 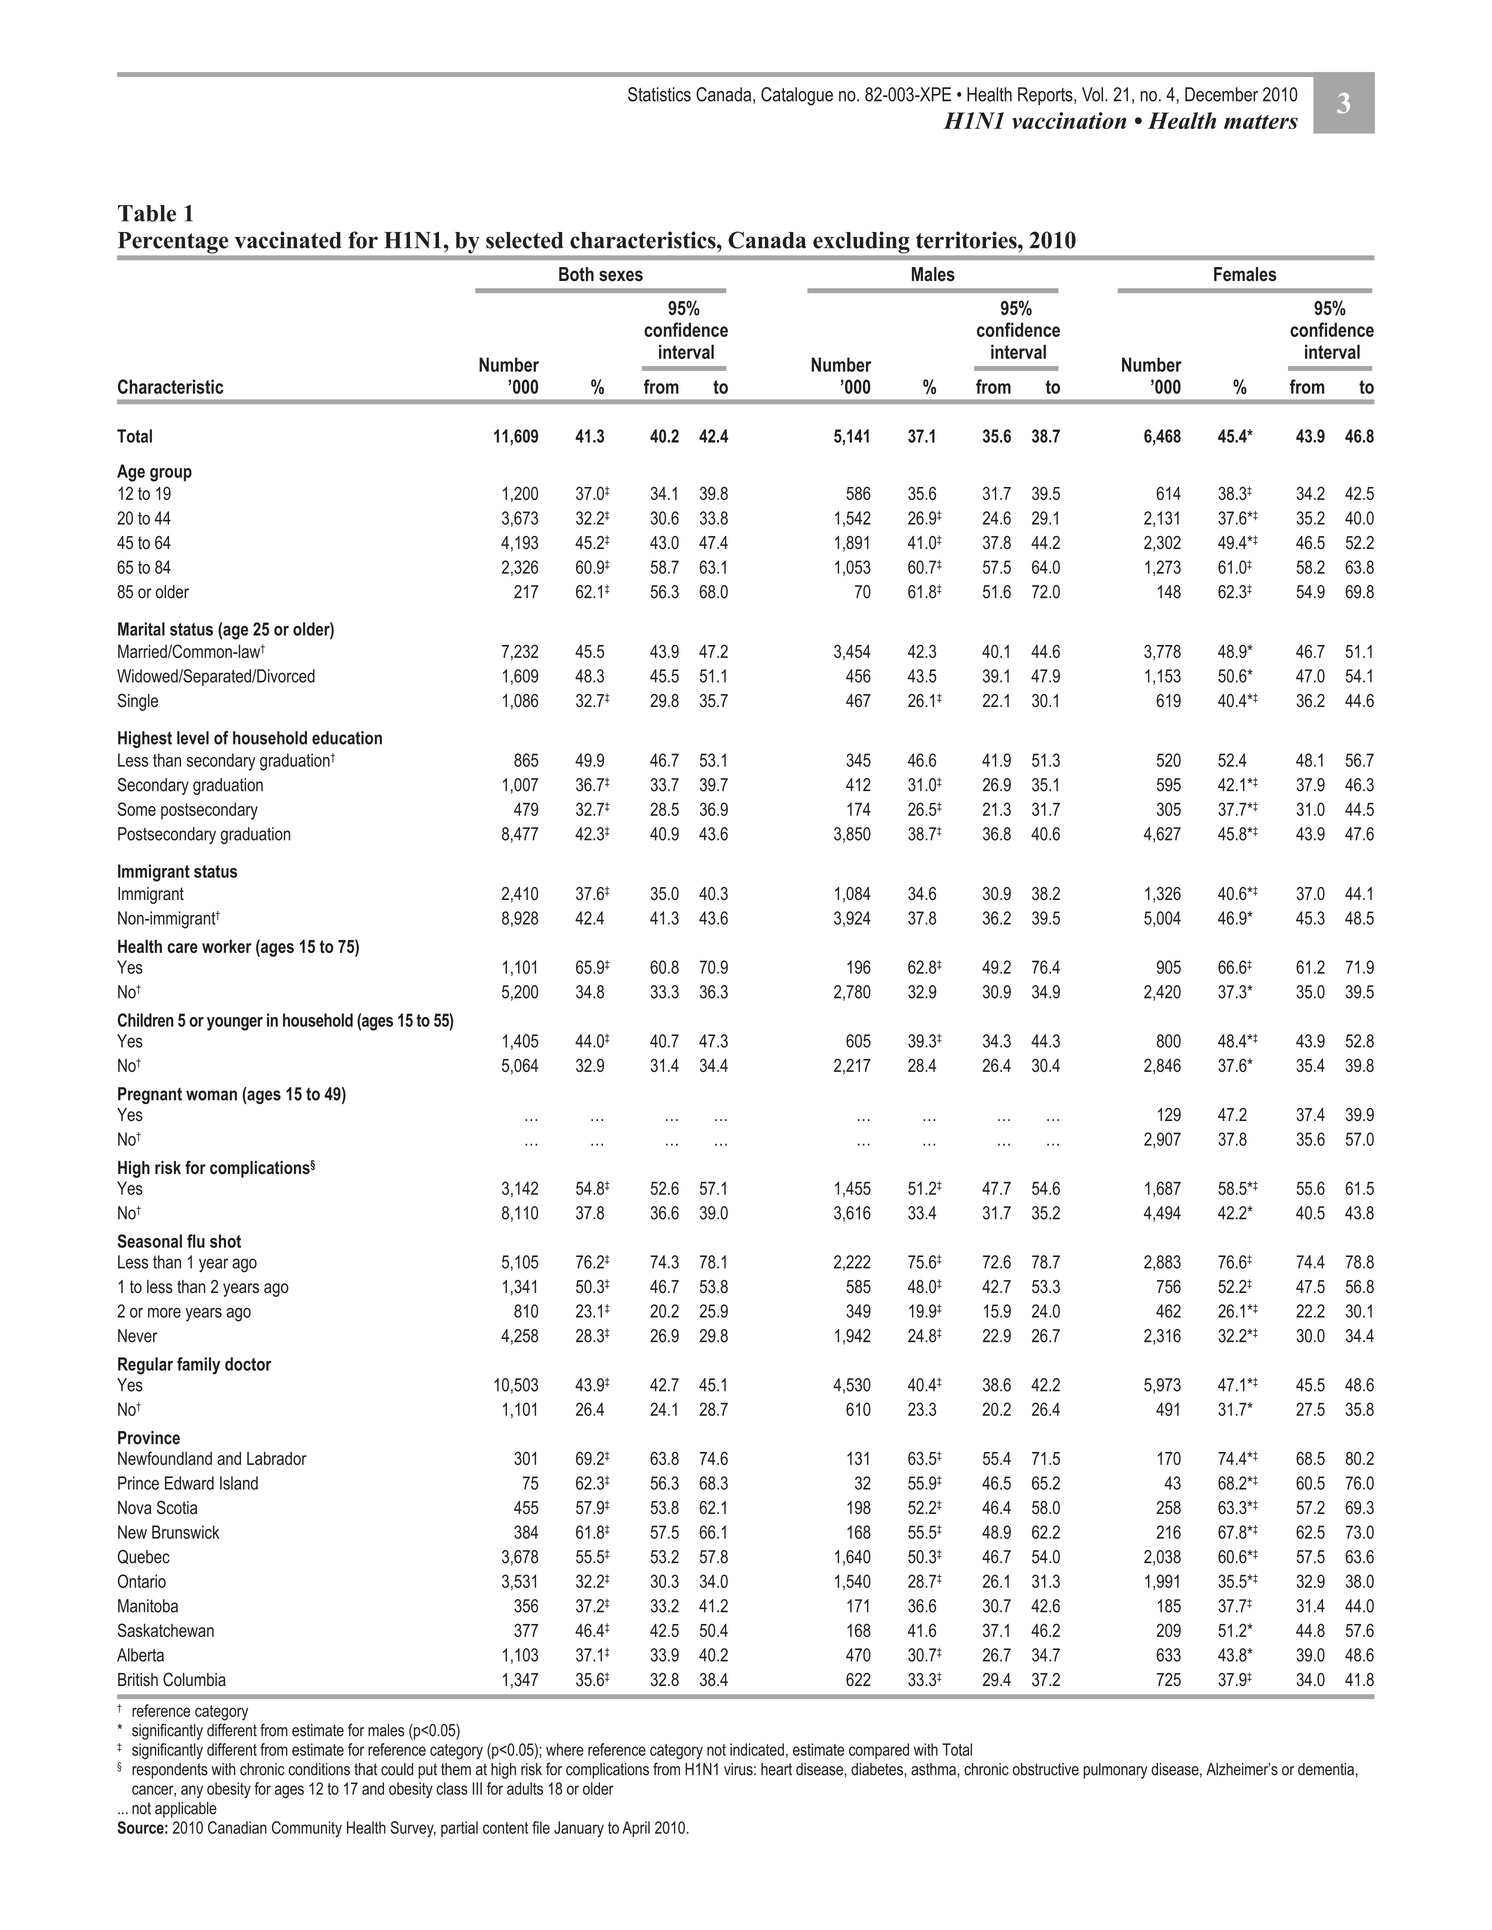 I want to click on Statistics, so click(x=659, y=94).
